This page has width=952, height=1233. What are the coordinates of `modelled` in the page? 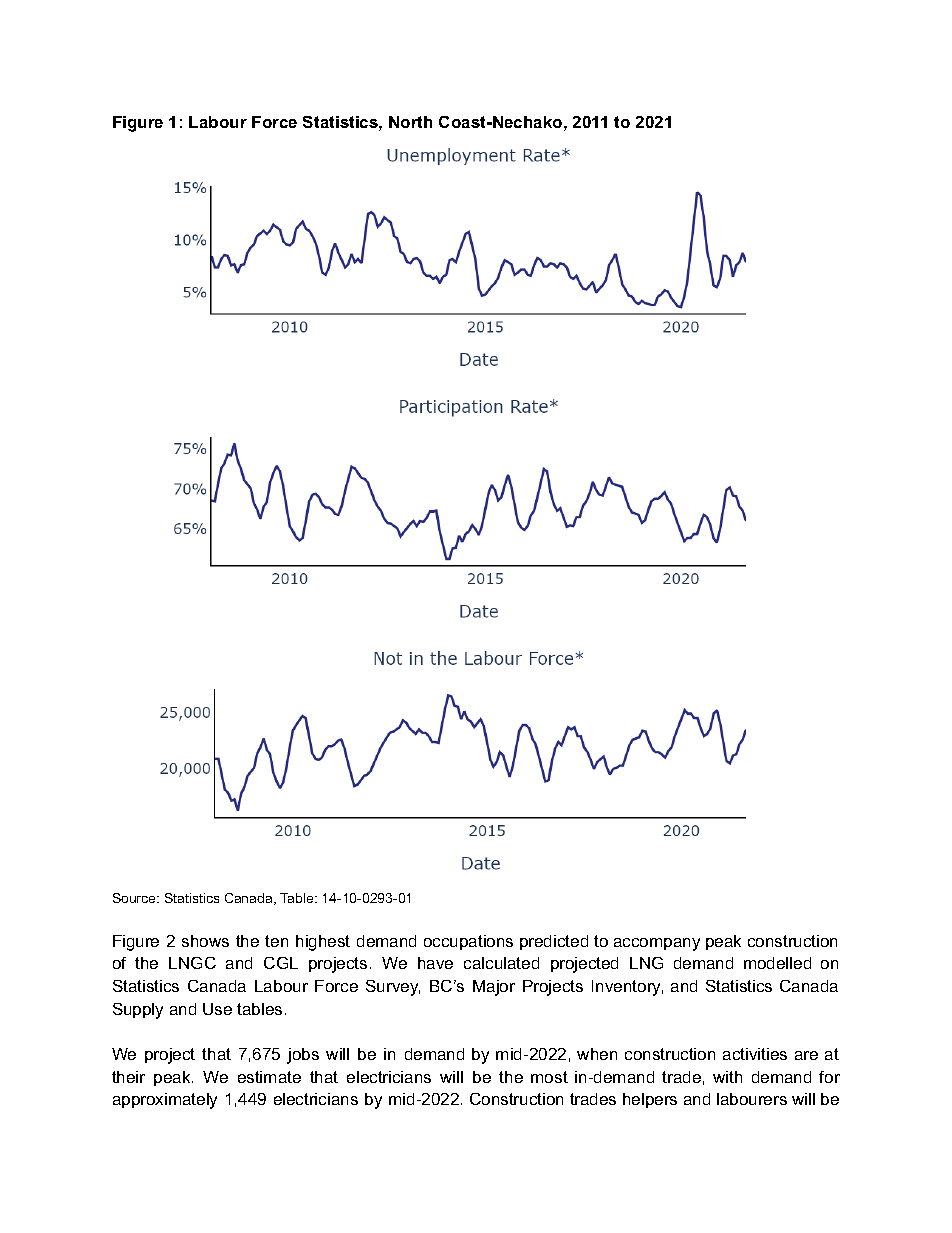 It's located at (777, 963).
